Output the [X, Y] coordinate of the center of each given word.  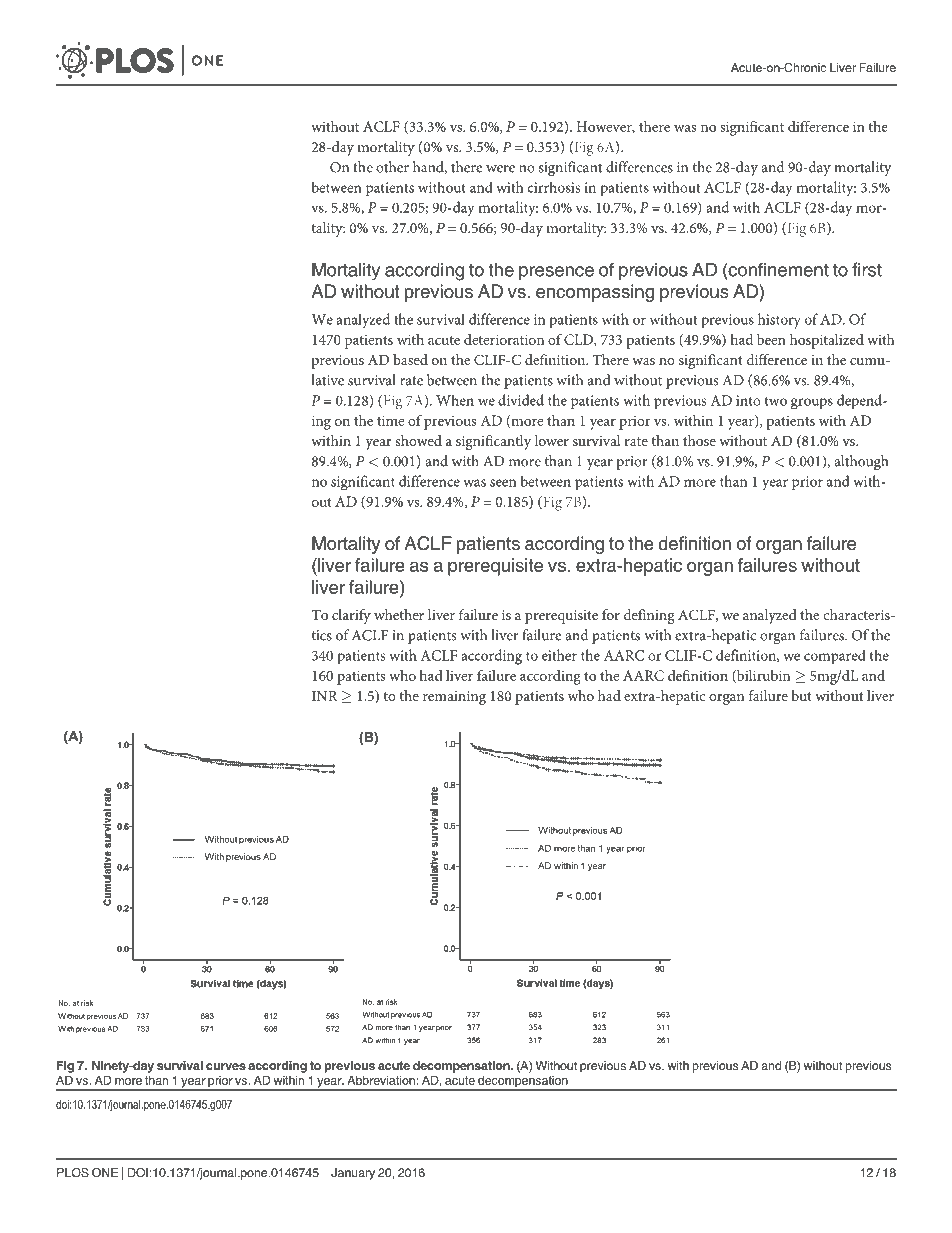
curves [226, 1066]
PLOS [73, 1173]
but [801, 695]
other [392, 167]
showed [418, 440]
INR [325, 696]
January [353, 1174]
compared [835, 657]
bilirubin [762, 676]
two [776, 401]
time [390, 420]
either [559, 655]
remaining [454, 698]
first [867, 269]
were [500, 169]
